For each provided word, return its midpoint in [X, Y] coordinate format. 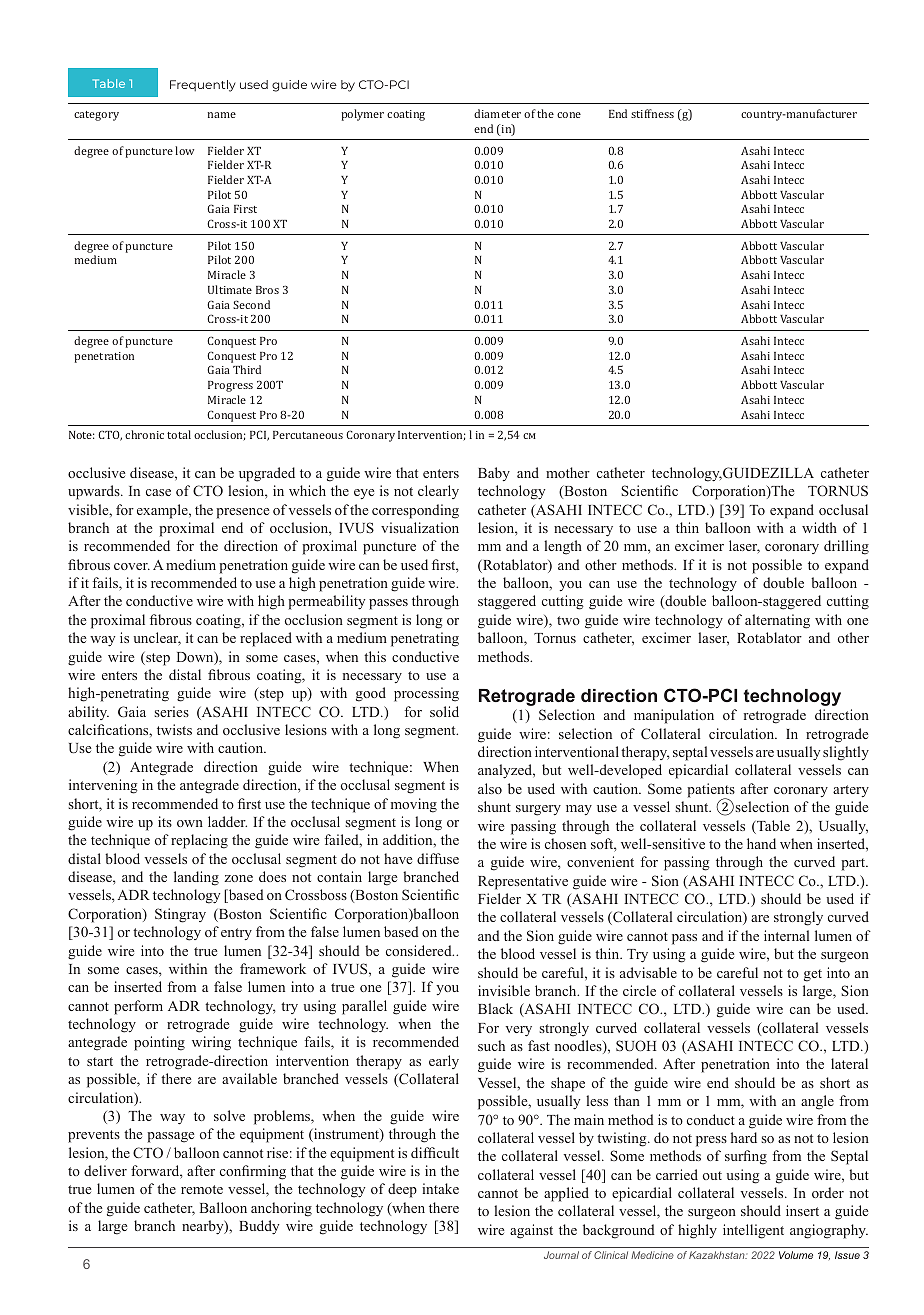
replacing [199, 841]
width [819, 527]
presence [242, 513]
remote [202, 1189]
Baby [494, 474]
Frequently [203, 86]
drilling [846, 547]
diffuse [438, 858]
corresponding [415, 511]
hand [761, 843]
